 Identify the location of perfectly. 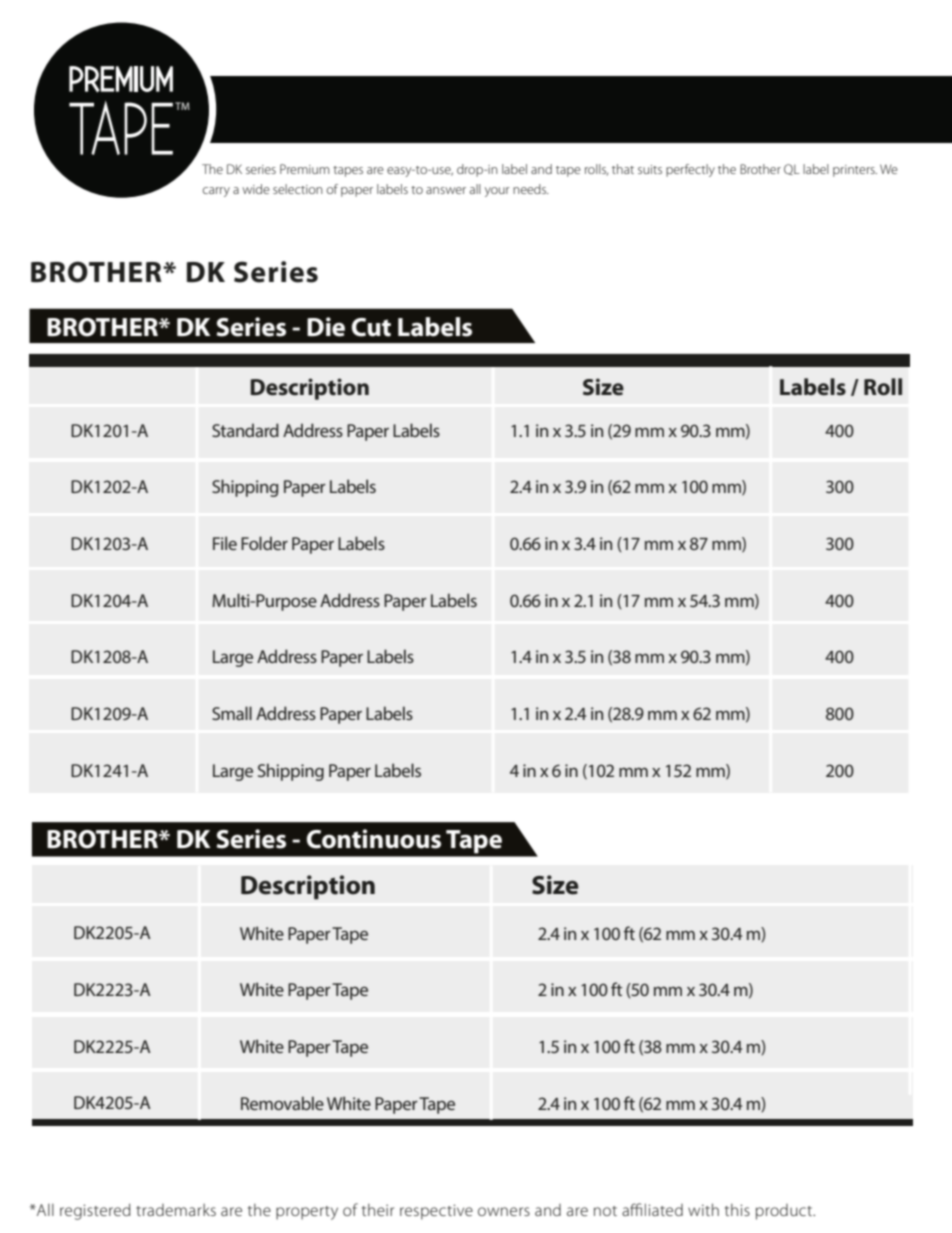
(690, 170).
